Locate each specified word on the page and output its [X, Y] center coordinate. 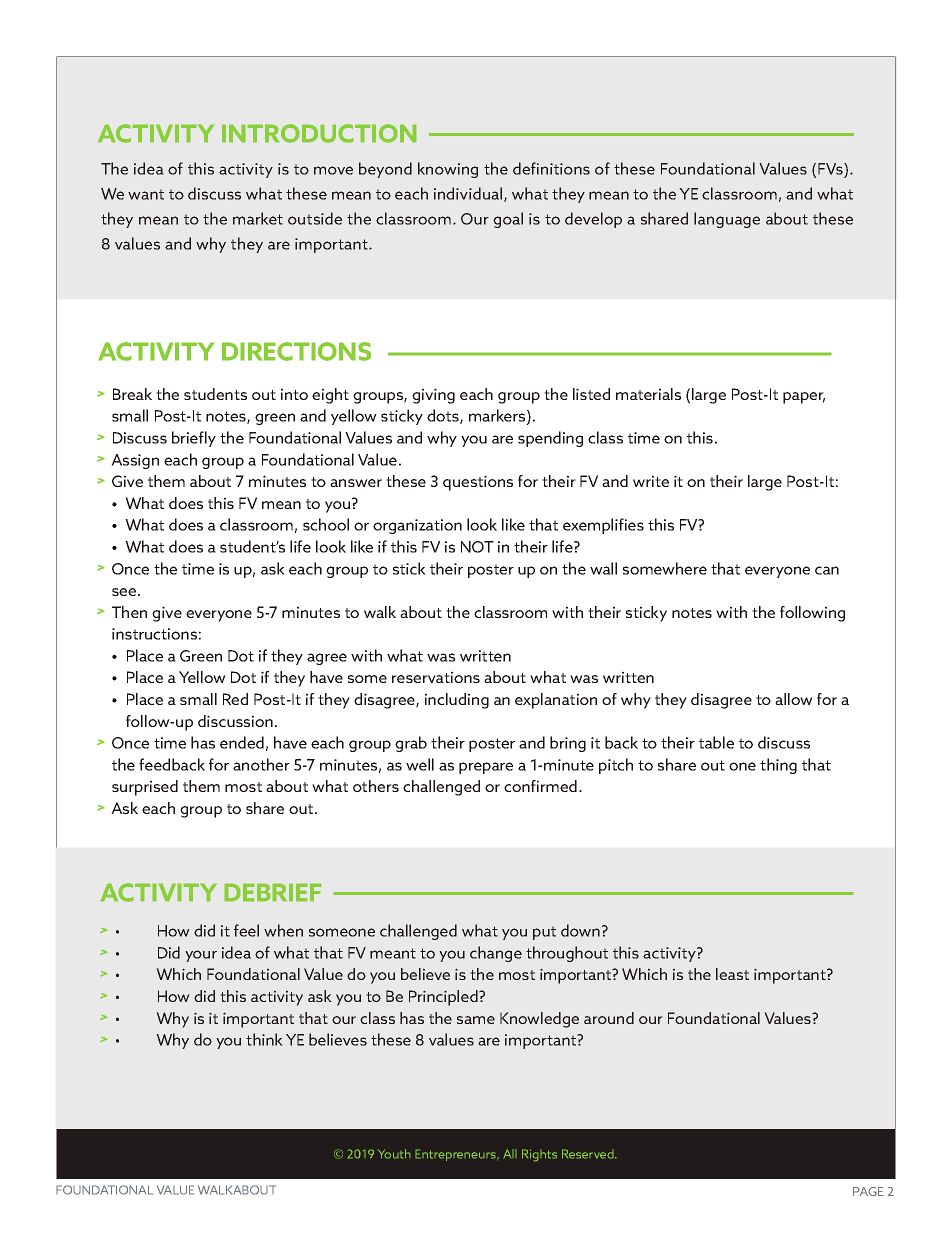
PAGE [868, 1191]
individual [469, 194]
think [264, 1039]
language [727, 220]
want [146, 194]
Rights [539, 1155]
